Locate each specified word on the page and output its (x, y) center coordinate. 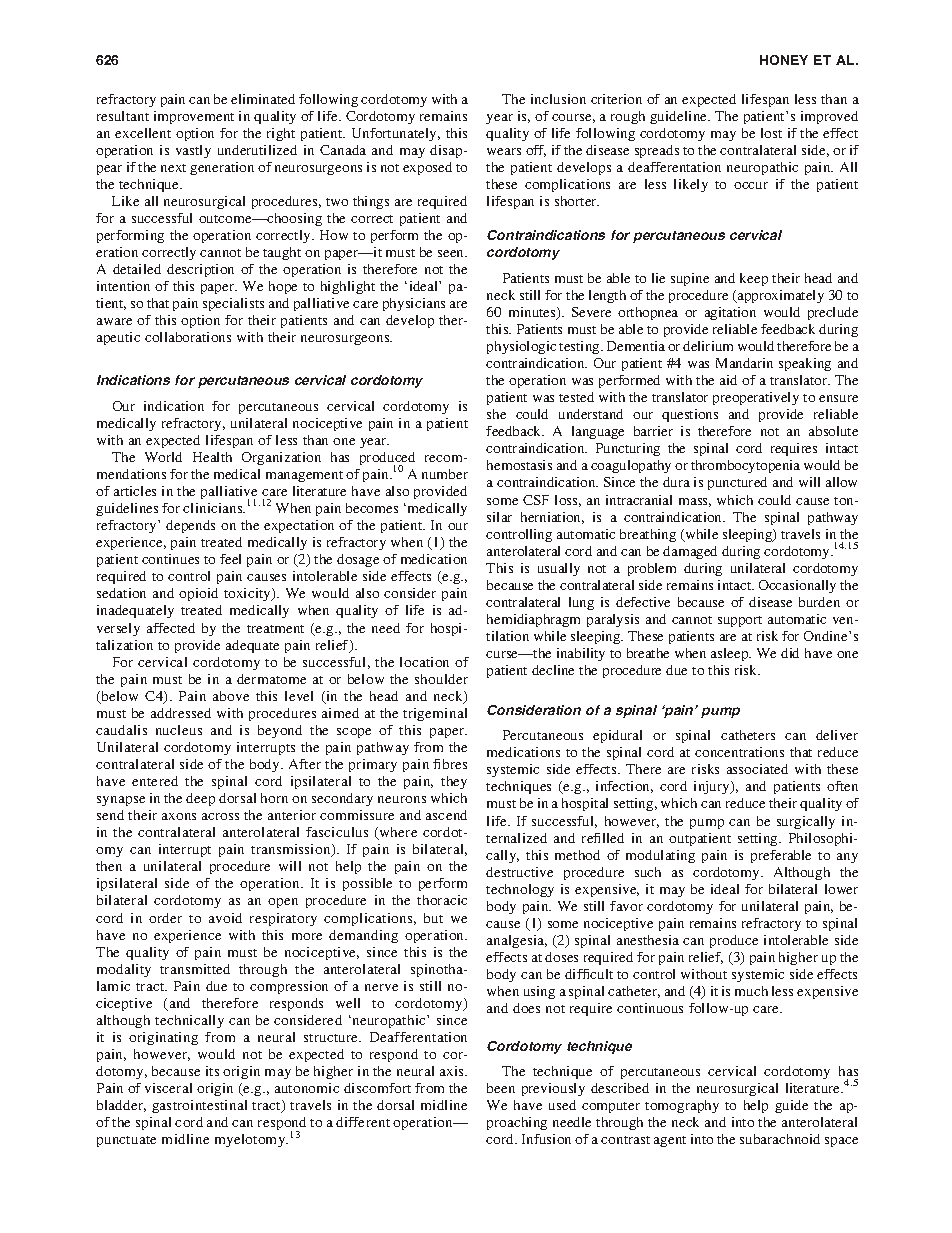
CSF (536, 500)
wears (504, 151)
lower (841, 889)
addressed (181, 713)
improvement (194, 117)
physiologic (521, 347)
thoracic (442, 900)
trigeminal (435, 714)
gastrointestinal (199, 1106)
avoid (225, 918)
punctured (737, 483)
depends (190, 526)
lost (771, 133)
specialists (233, 304)
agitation (730, 313)
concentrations (739, 752)
